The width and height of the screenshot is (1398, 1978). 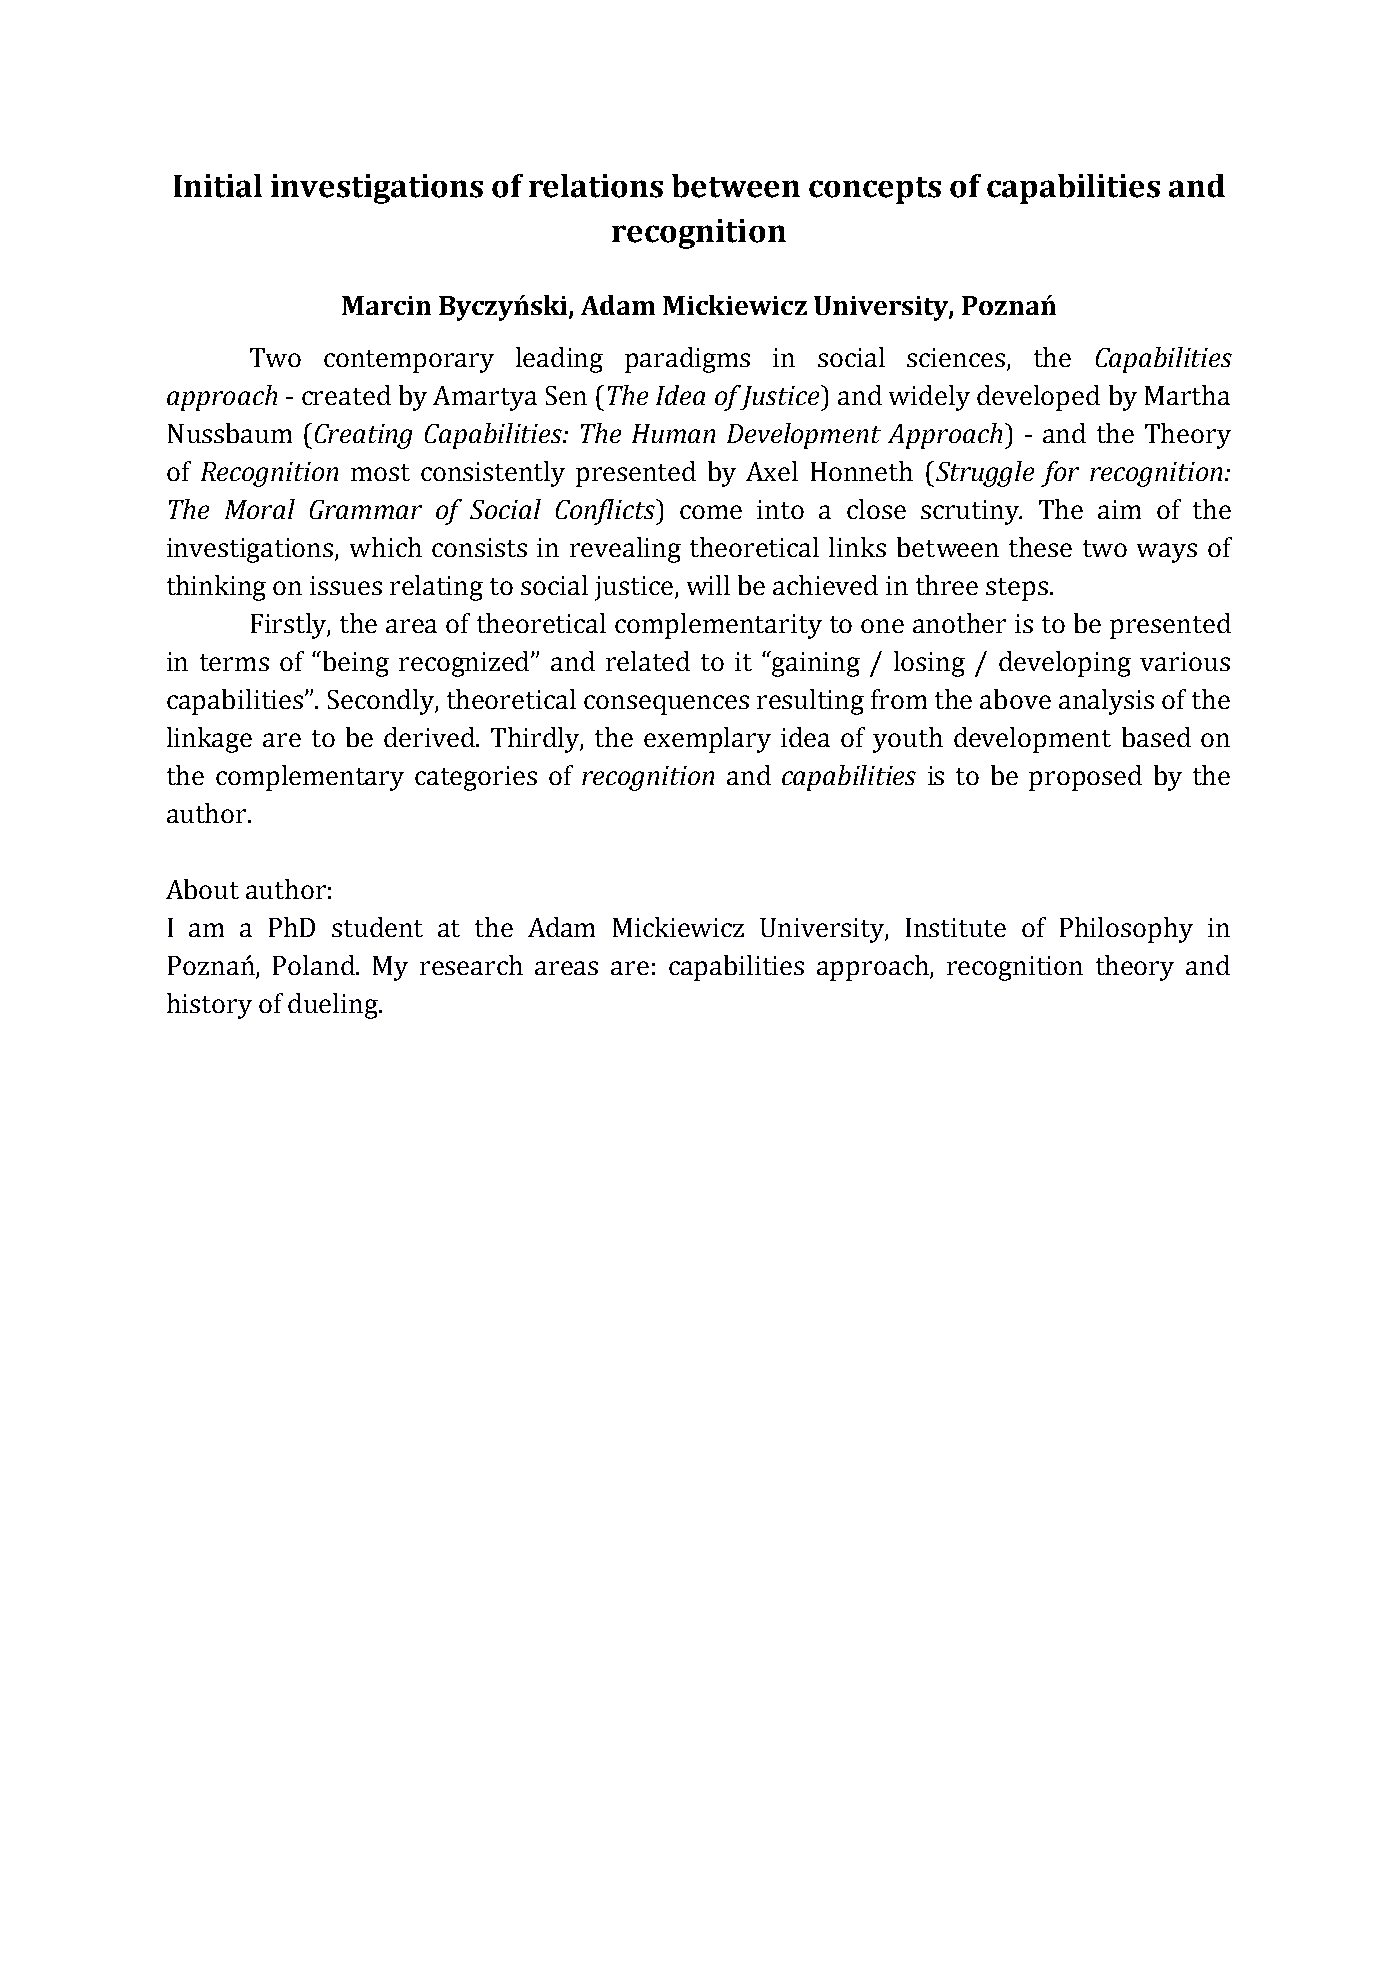 What do you see at coordinates (875, 190) in the screenshot?
I see `concepts` at bounding box center [875, 190].
